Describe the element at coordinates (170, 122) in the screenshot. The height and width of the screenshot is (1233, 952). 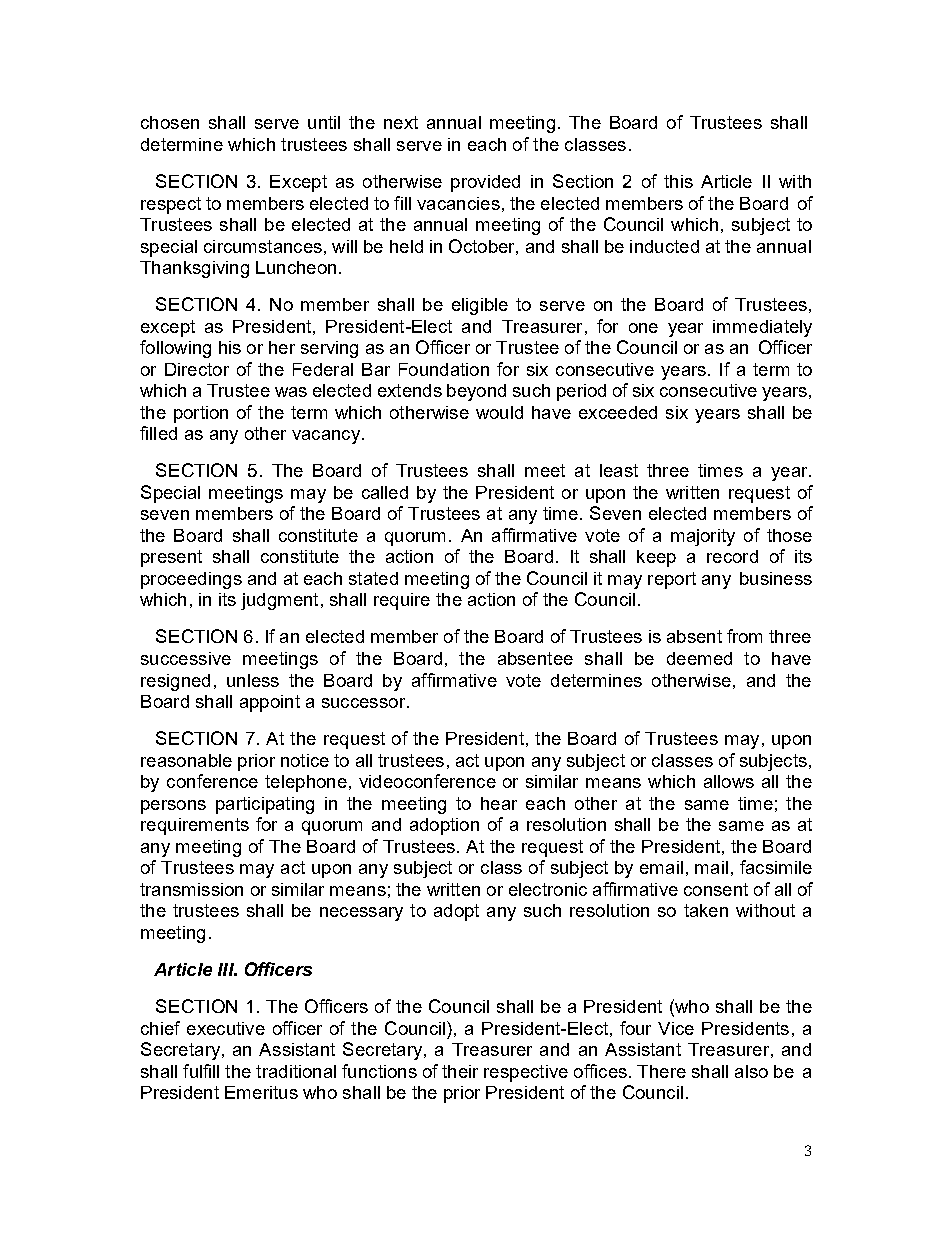
I see `chosen` at that location.
